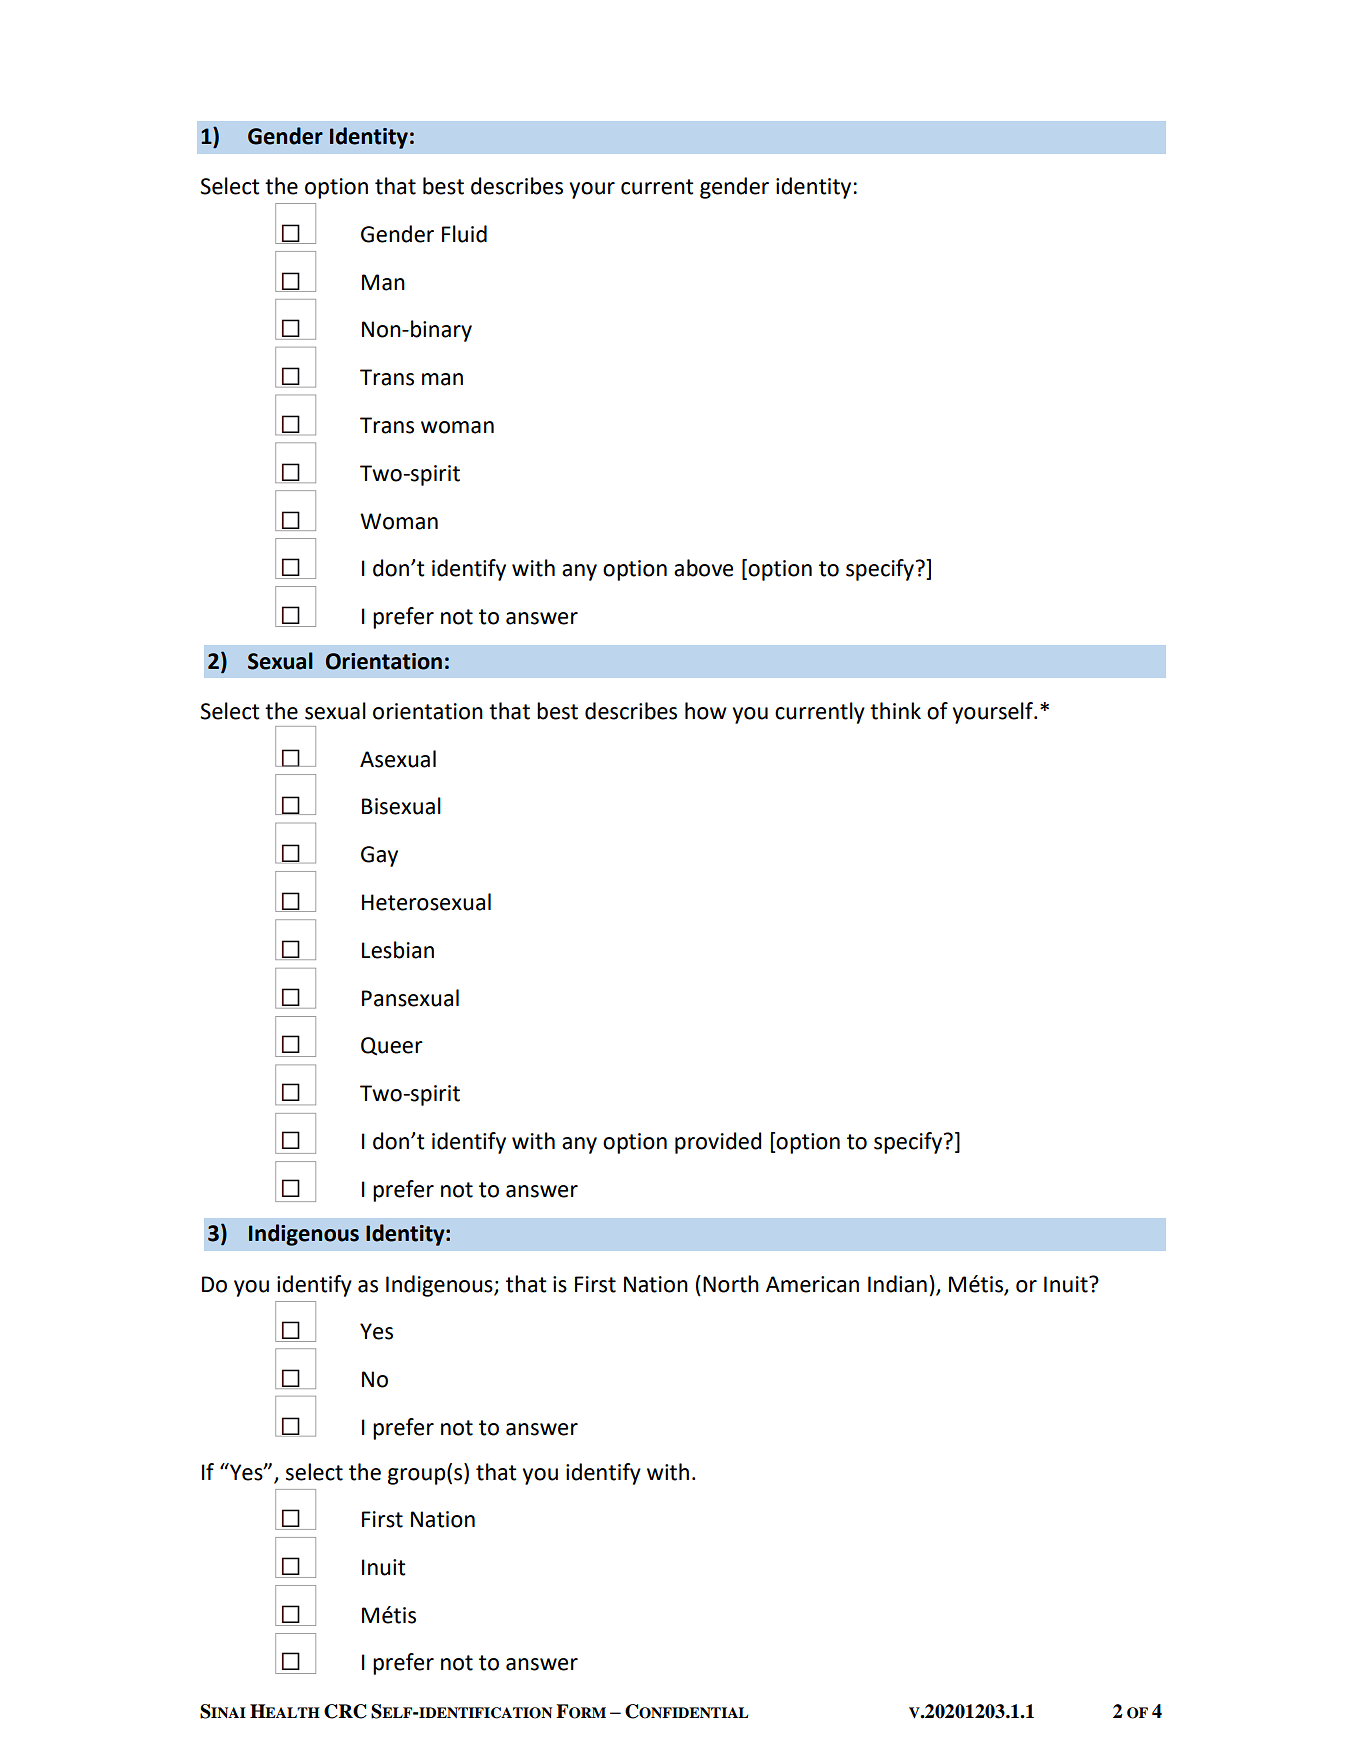 Image resolution: width=1362 pixels, height=1762 pixels. What do you see at coordinates (379, 856) in the document?
I see `Gay` at bounding box center [379, 856].
